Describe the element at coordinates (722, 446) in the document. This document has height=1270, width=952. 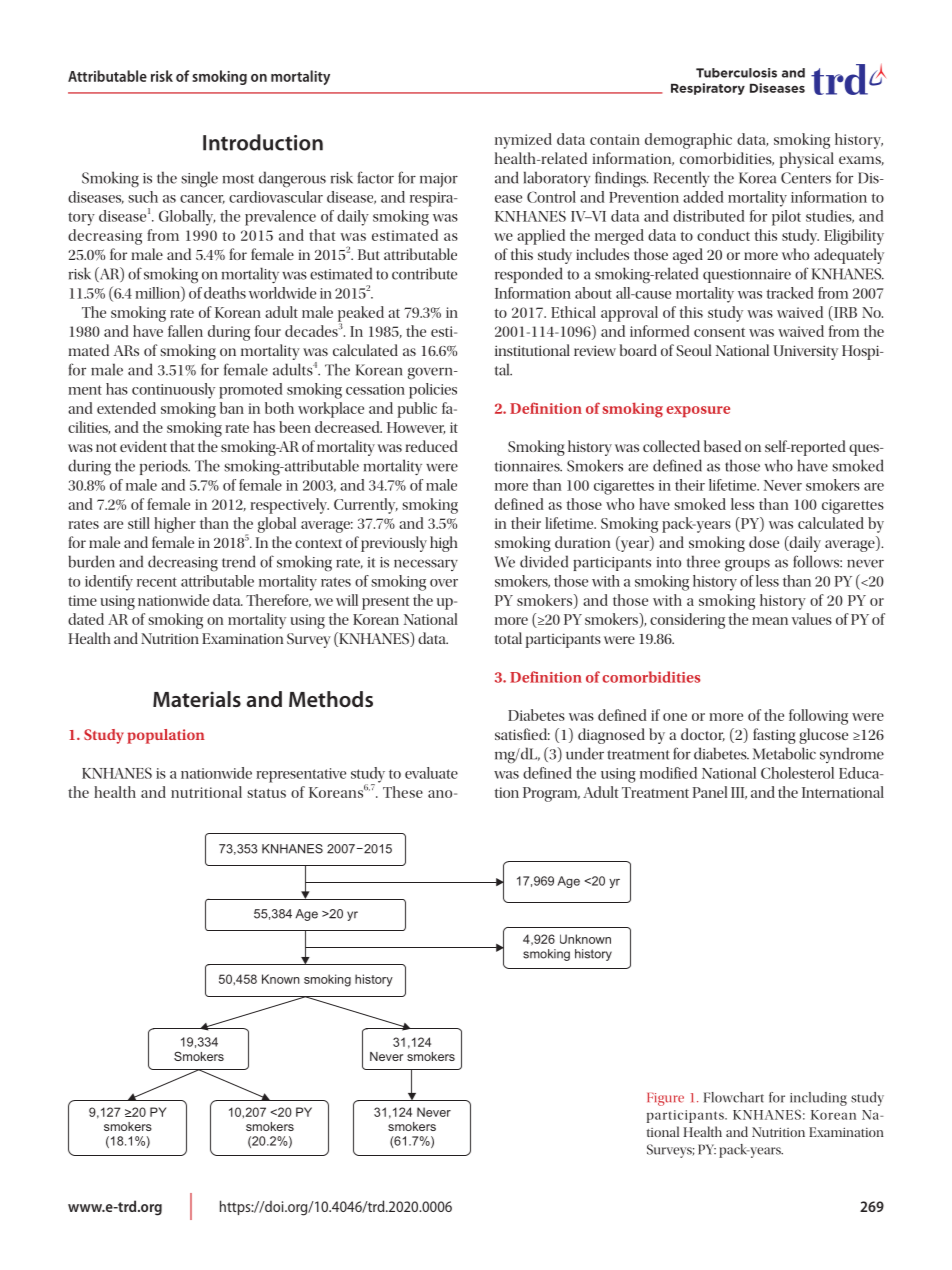
I see `based` at that location.
